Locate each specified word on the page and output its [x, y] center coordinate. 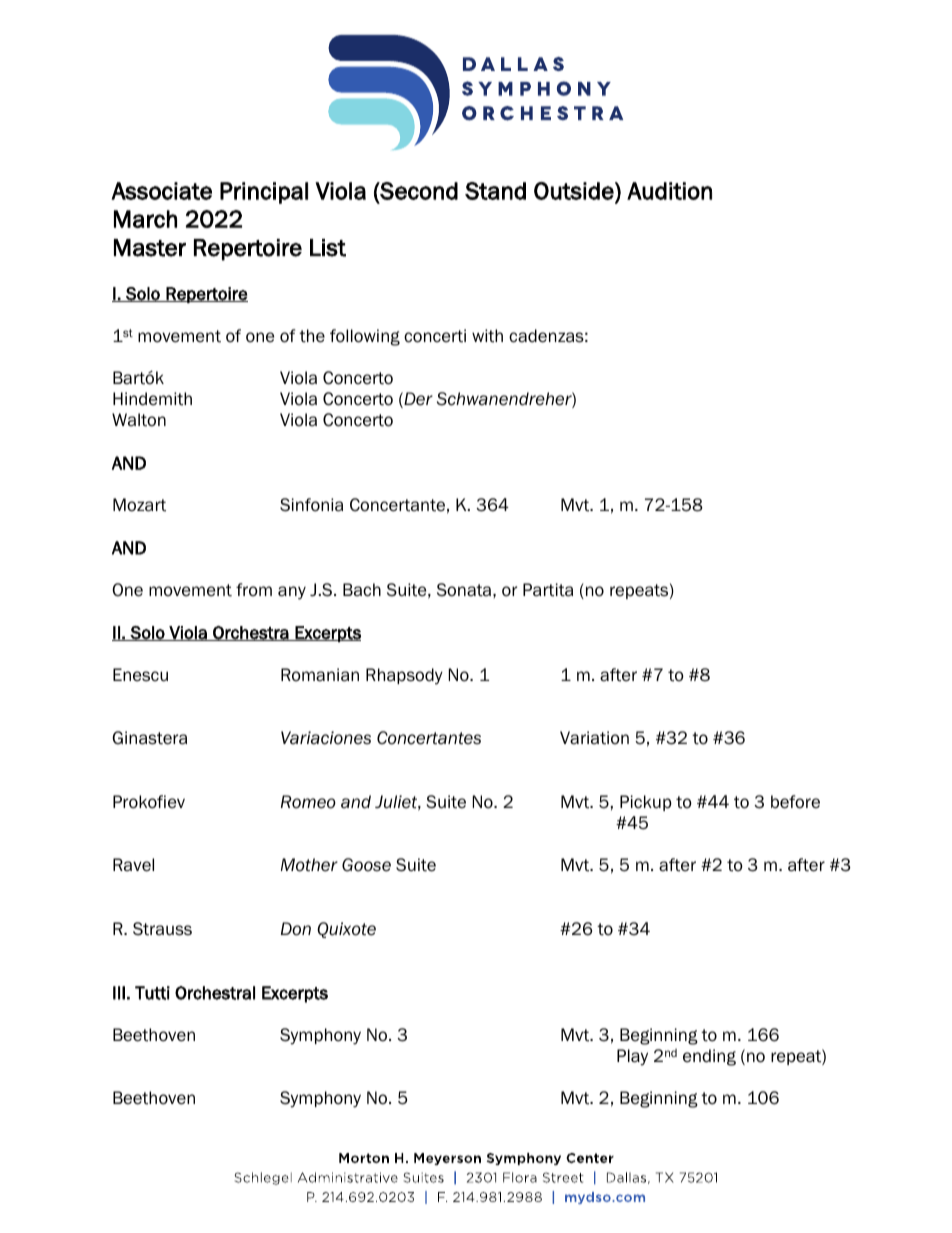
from [254, 590]
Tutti [152, 993]
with [487, 336]
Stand [495, 191]
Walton [139, 420]
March [145, 219]
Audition [669, 191]
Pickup [646, 803]
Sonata [465, 590]
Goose [366, 865]
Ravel [133, 865]
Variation [594, 738]
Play [632, 1057]
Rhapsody [404, 676]
